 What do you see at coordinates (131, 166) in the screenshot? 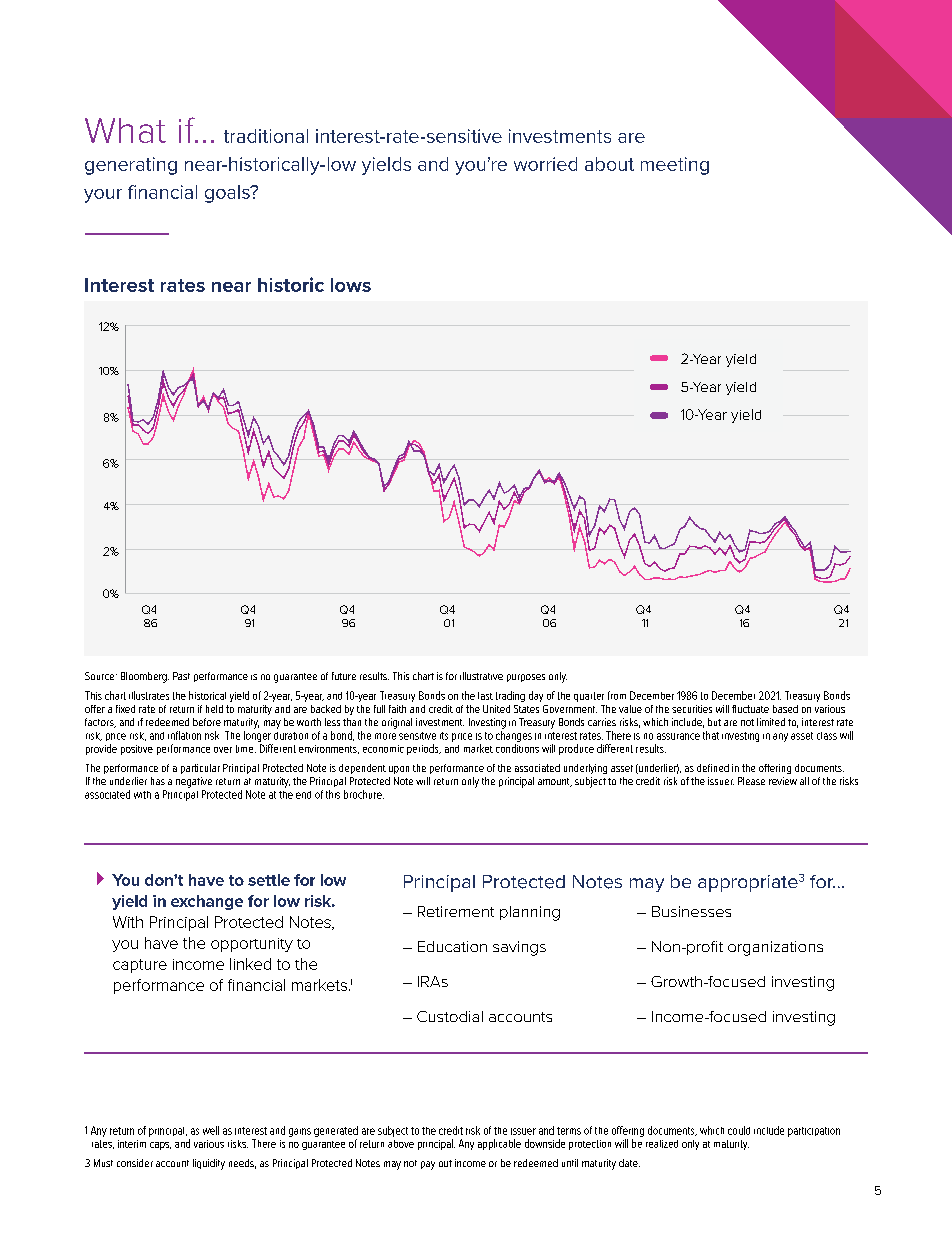
I see `generating` at bounding box center [131, 166].
